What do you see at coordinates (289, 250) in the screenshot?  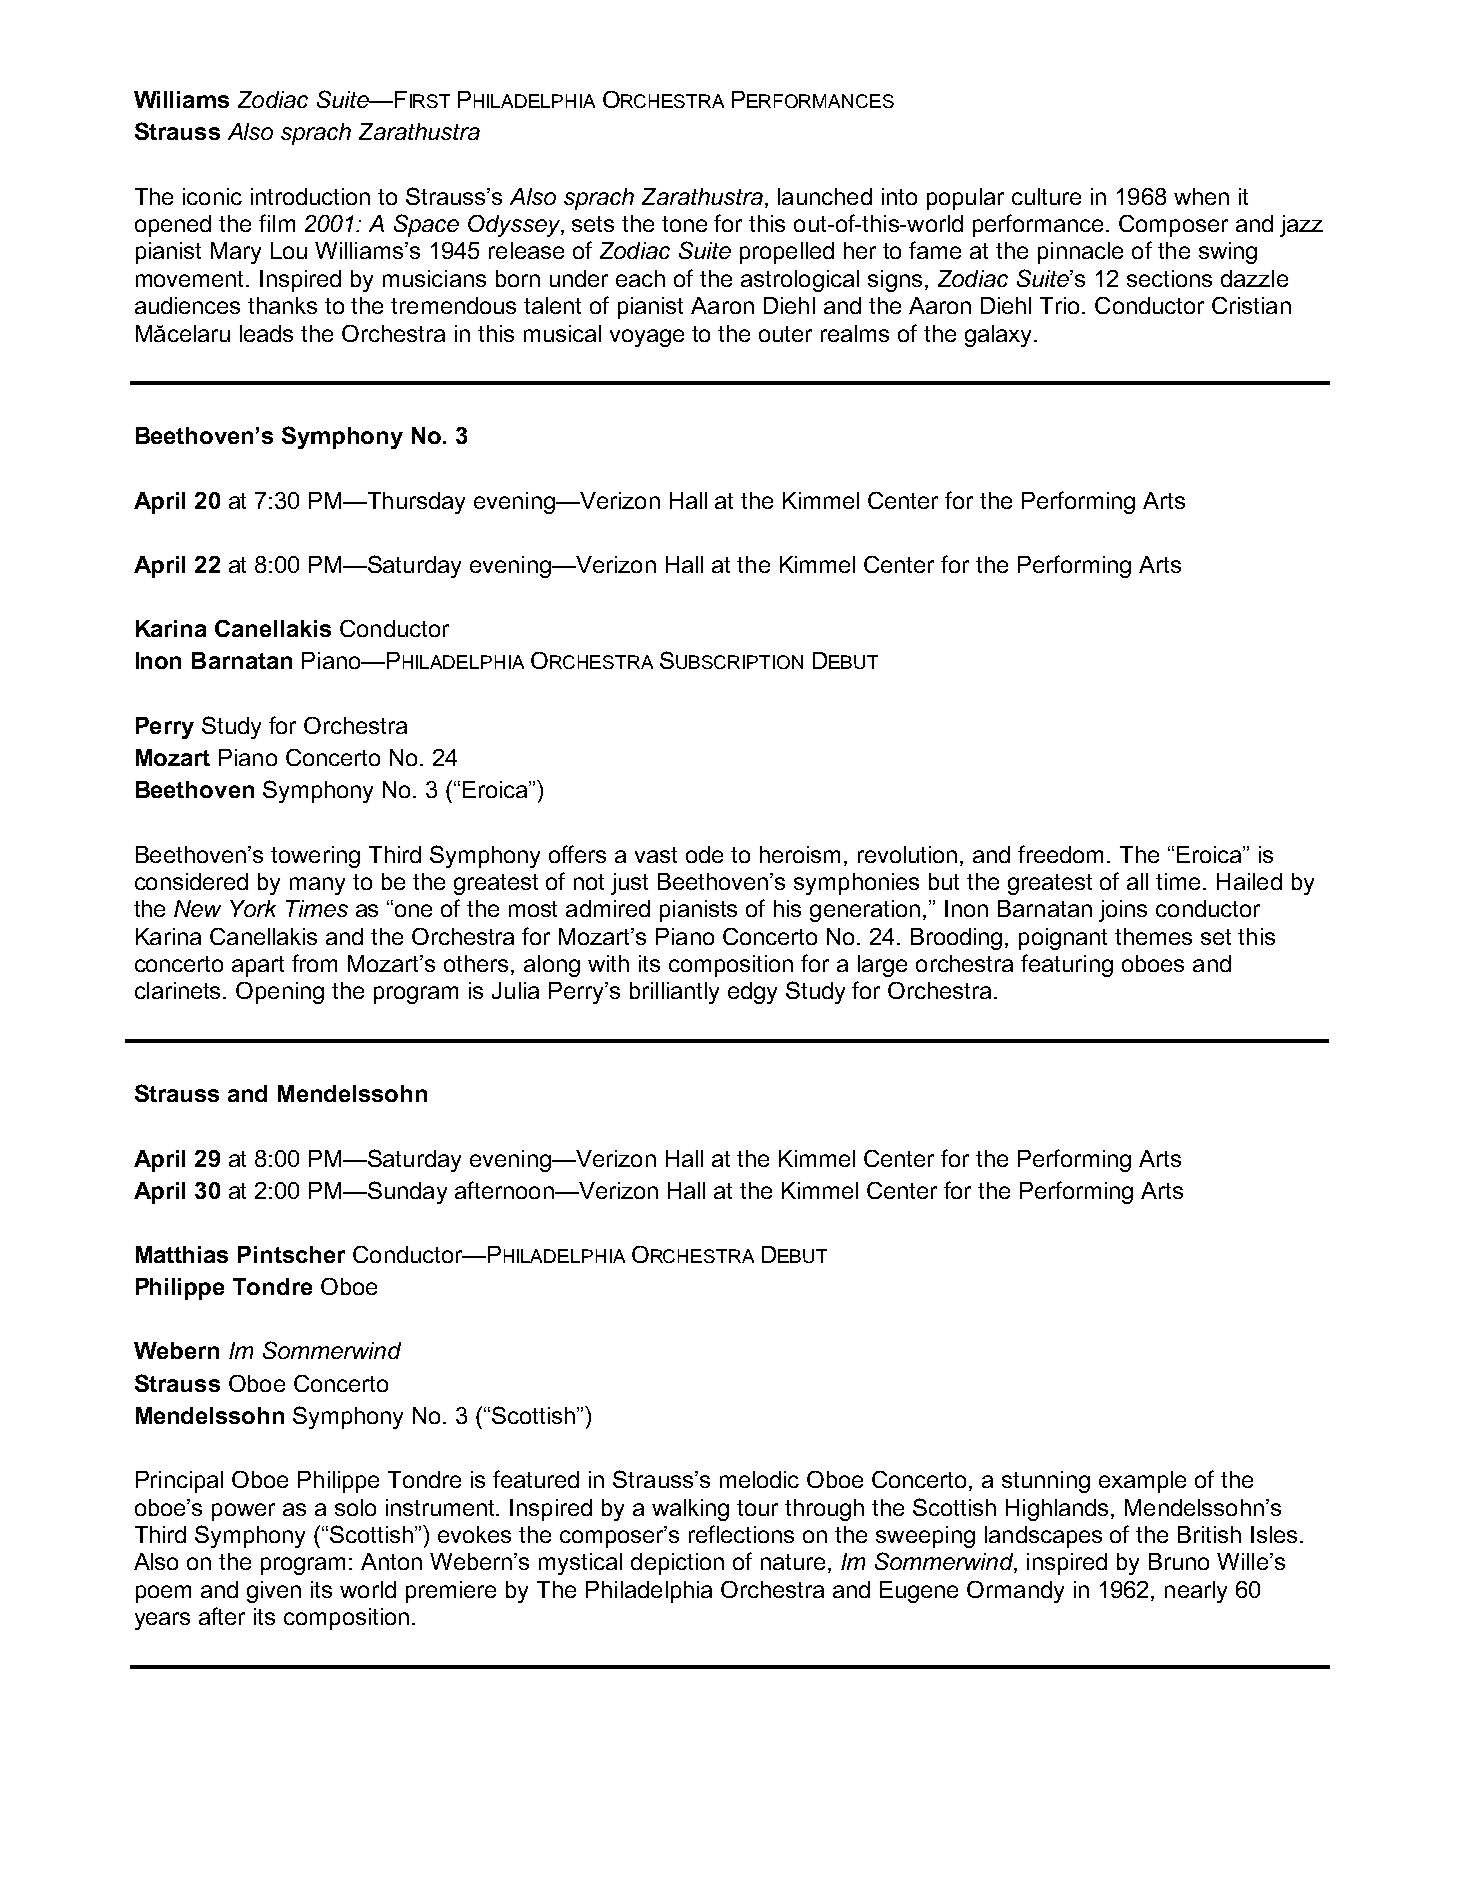 I see `Lou` at bounding box center [289, 250].
